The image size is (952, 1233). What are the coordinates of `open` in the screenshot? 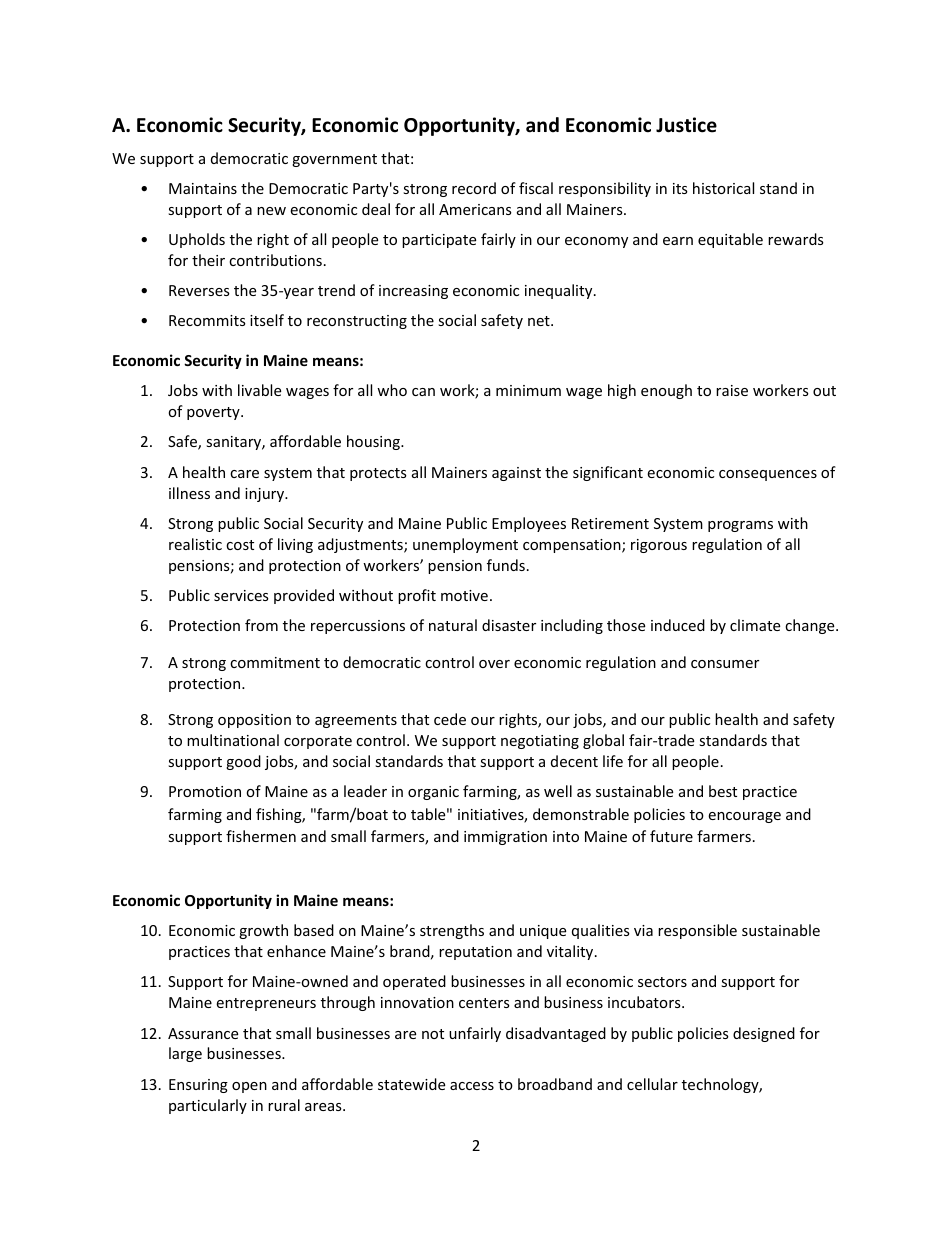 It's located at (249, 1087).
